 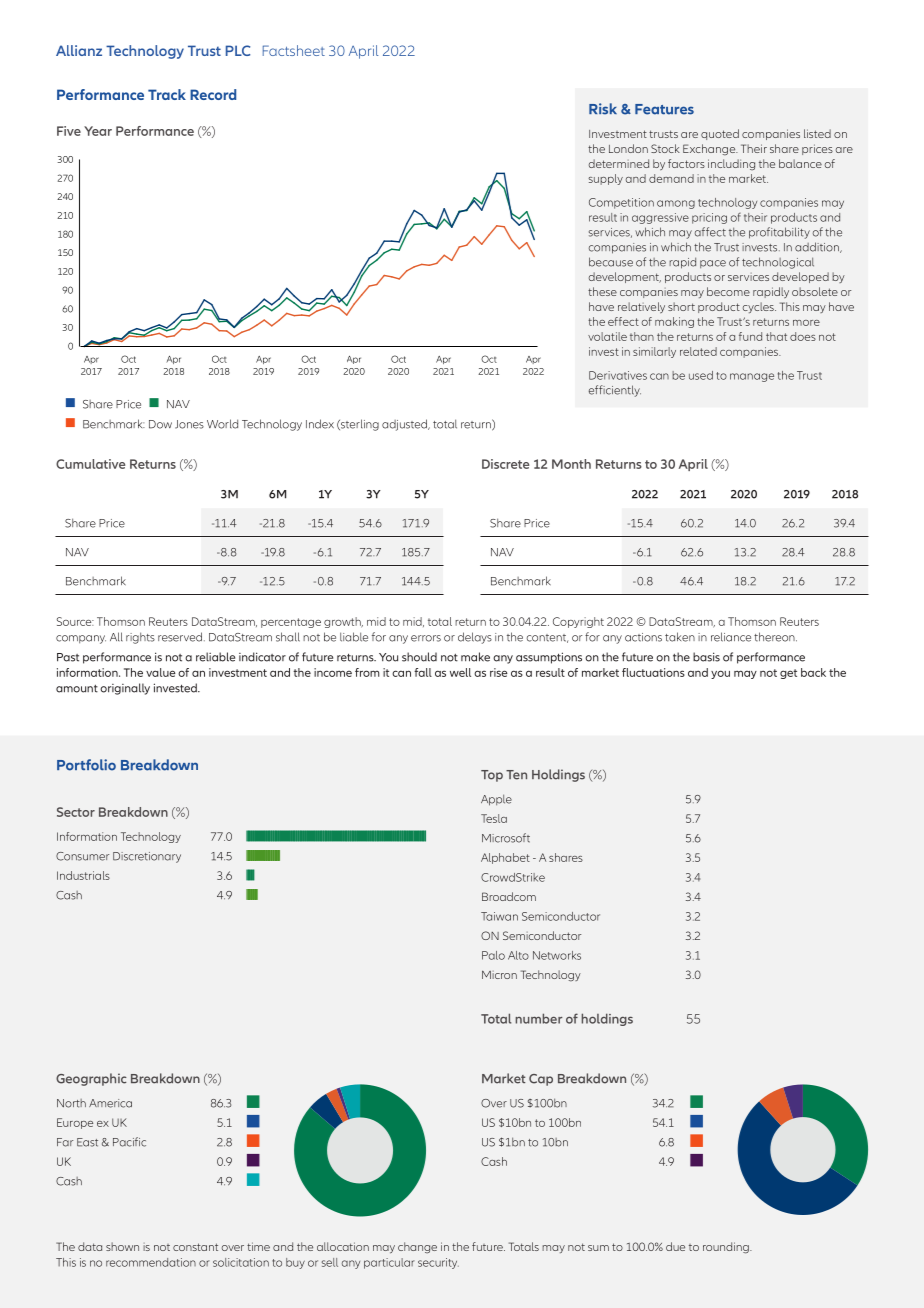 I want to click on Risk, so click(x=603, y=109).
